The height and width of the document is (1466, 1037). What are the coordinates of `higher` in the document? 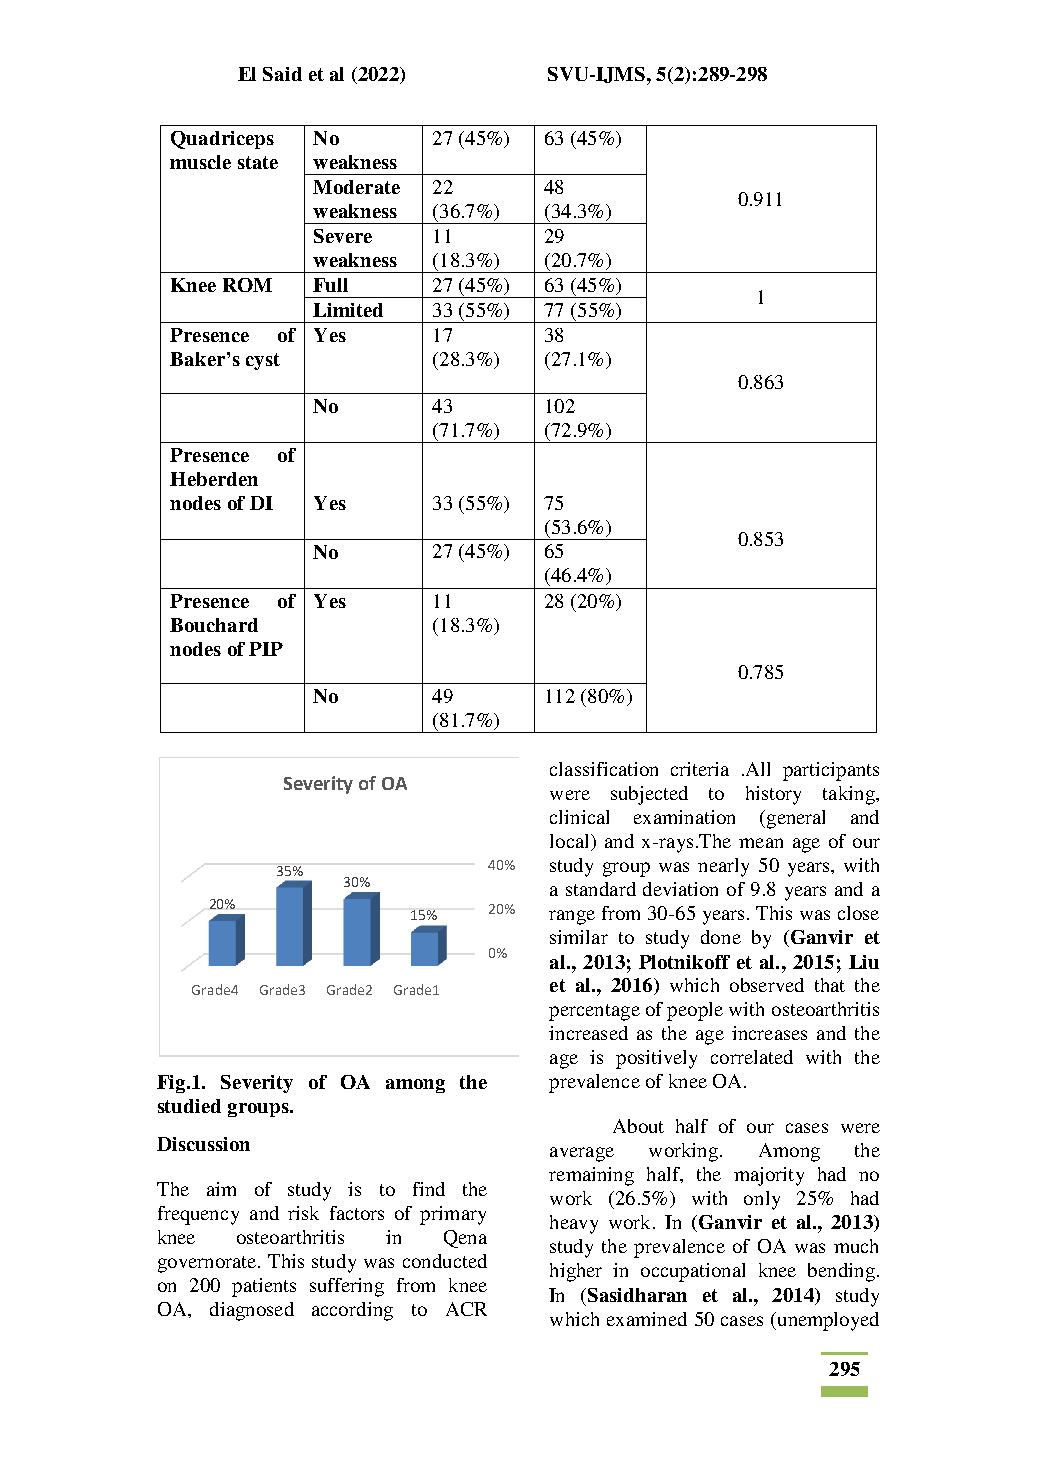 It's located at (576, 1272).
